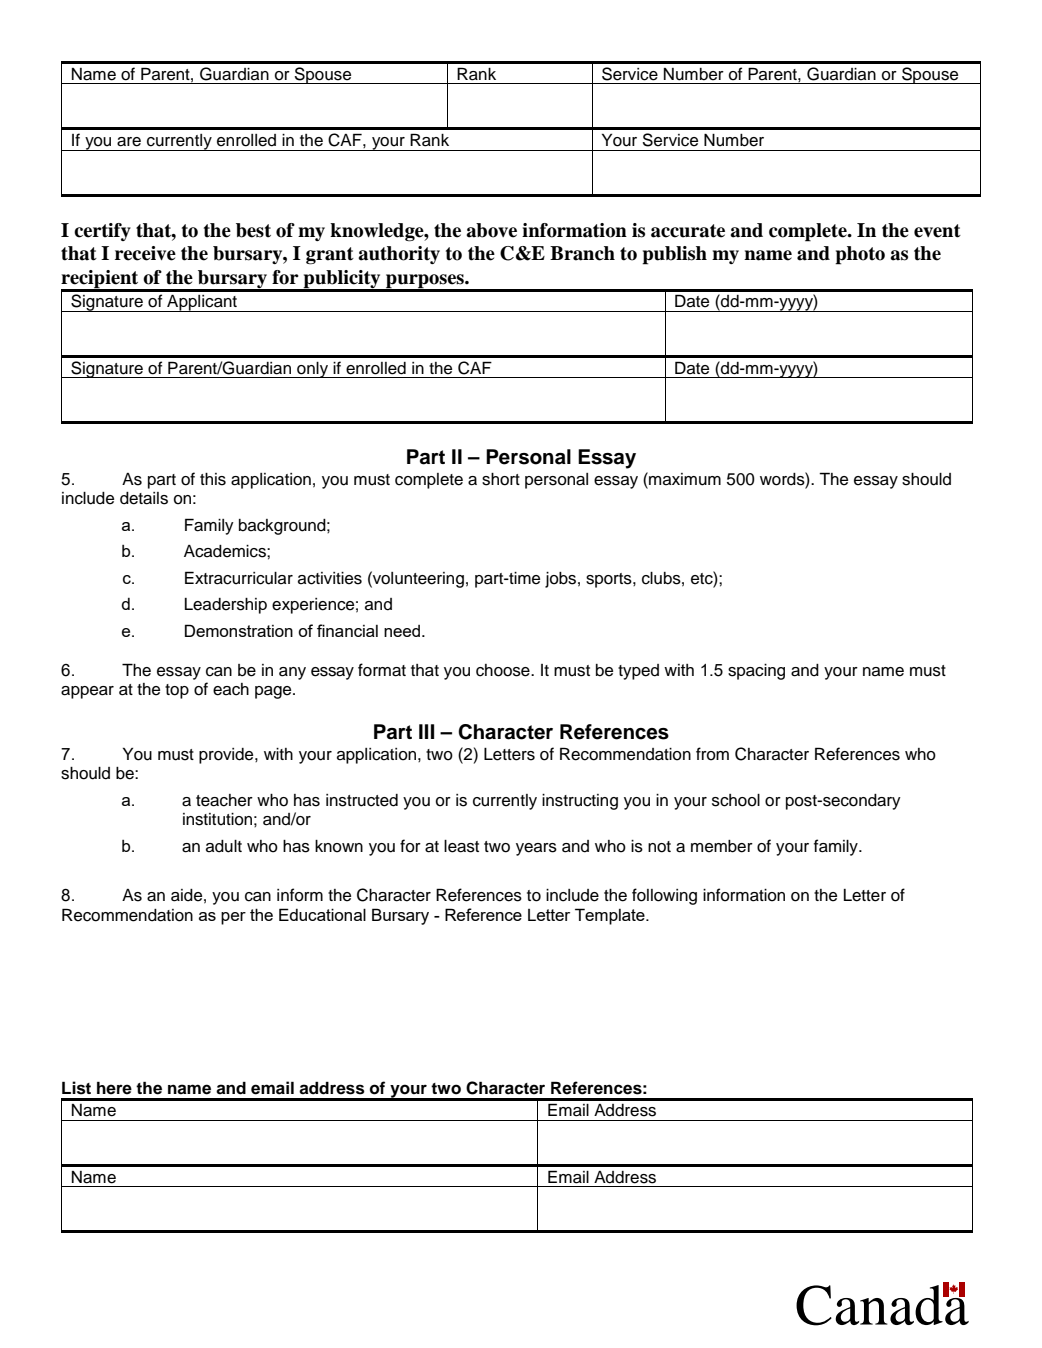 This image has width=1042, height=1348. What do you see at coordinates (322, 914) in the image?
I see `Educational` at bounding box center [322, 914].
